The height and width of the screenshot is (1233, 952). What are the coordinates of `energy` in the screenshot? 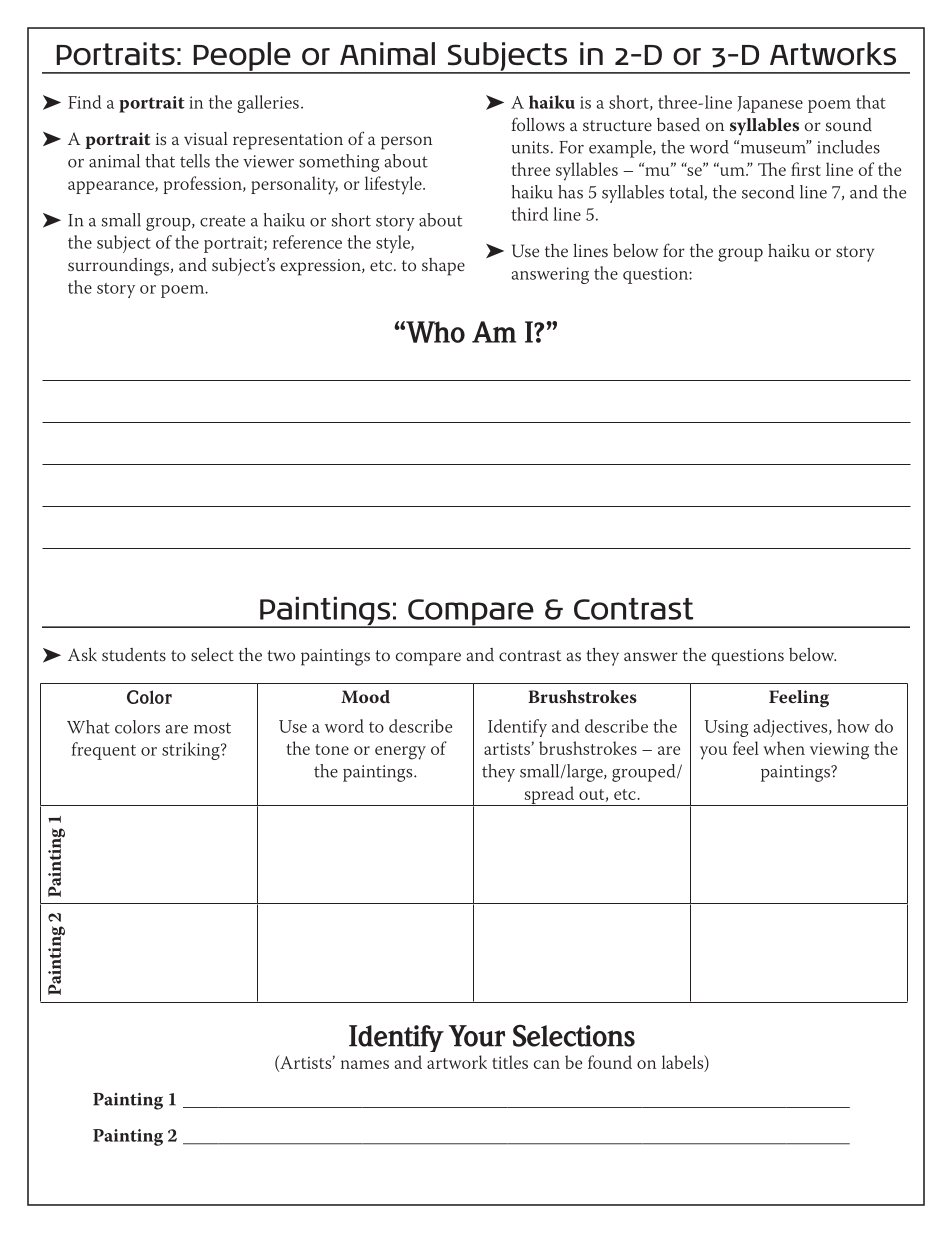 It's located at (400, 753).
